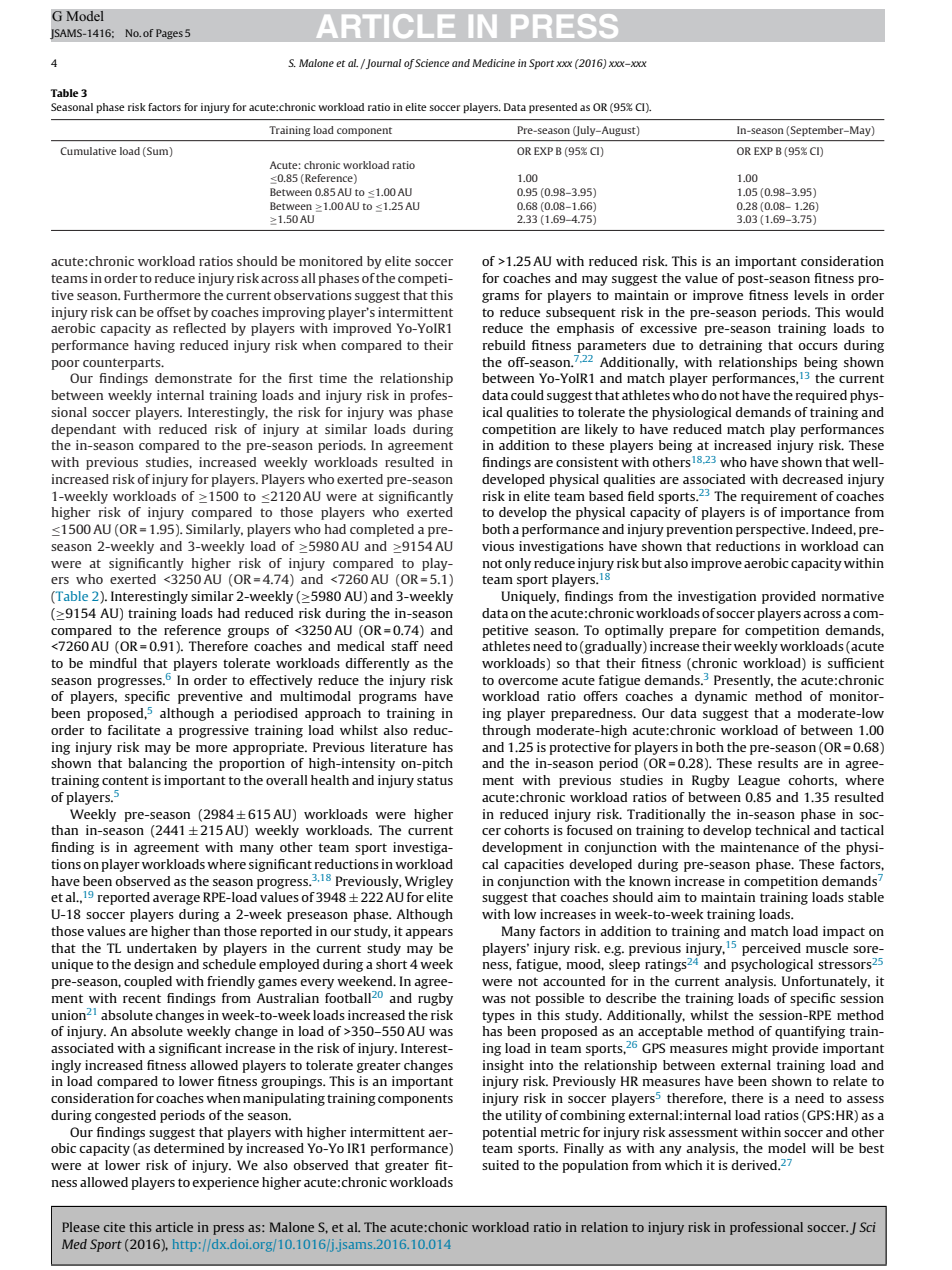 Image resolution: width=952 pixels, height=1270 pixels. I want to click on Science, so click(432, 63).
